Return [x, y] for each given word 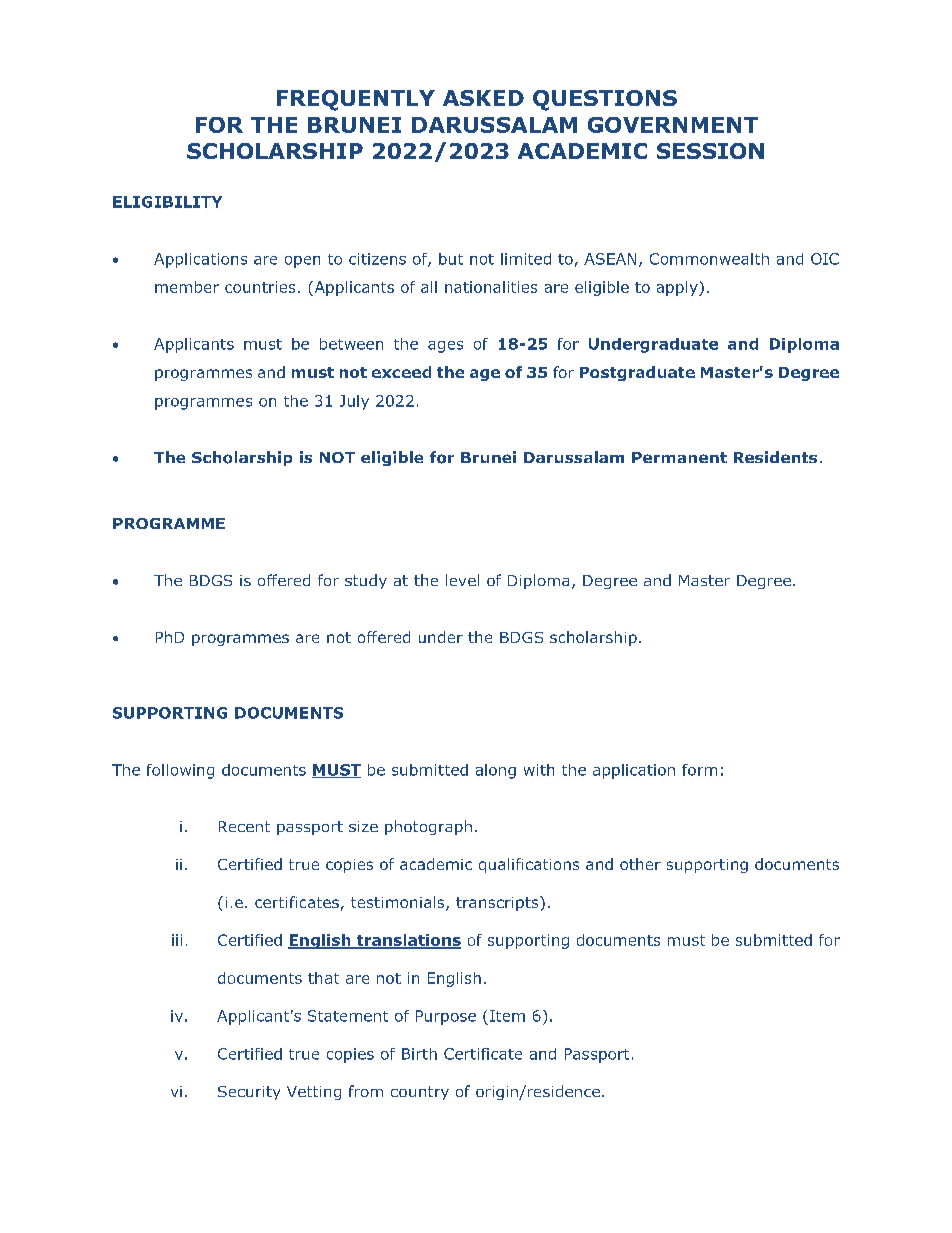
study [366, 581]
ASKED [483, 98]
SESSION [710, 151]
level [462, 580]
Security [249, 1093]
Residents [775, 457]
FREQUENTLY [356, 100]
